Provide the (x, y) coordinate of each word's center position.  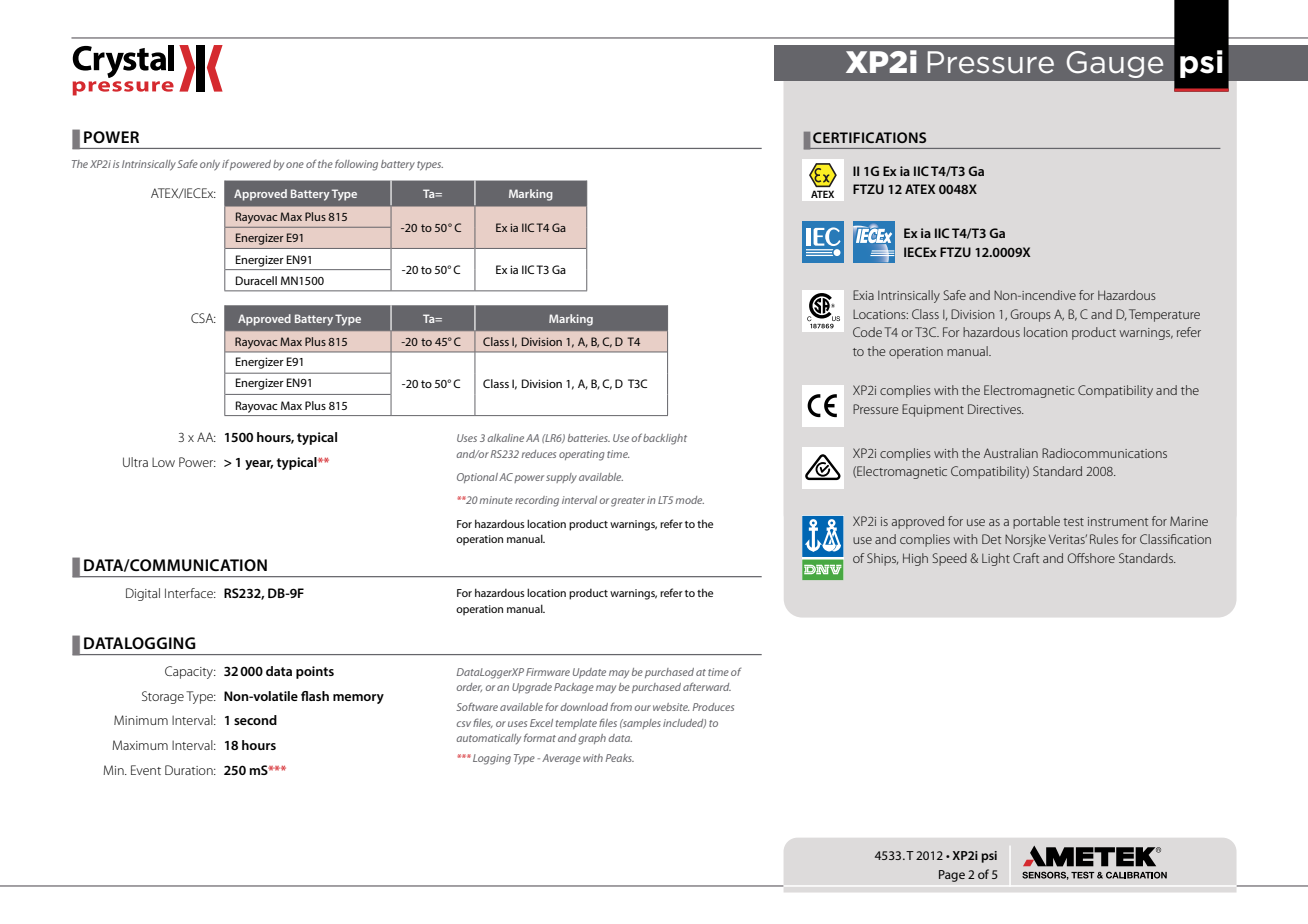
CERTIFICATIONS (869, 137)
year (259, 465)
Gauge (1115, 64)
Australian (1011, 453)
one (295, 165)
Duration (190, 770)
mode (689, 500)
